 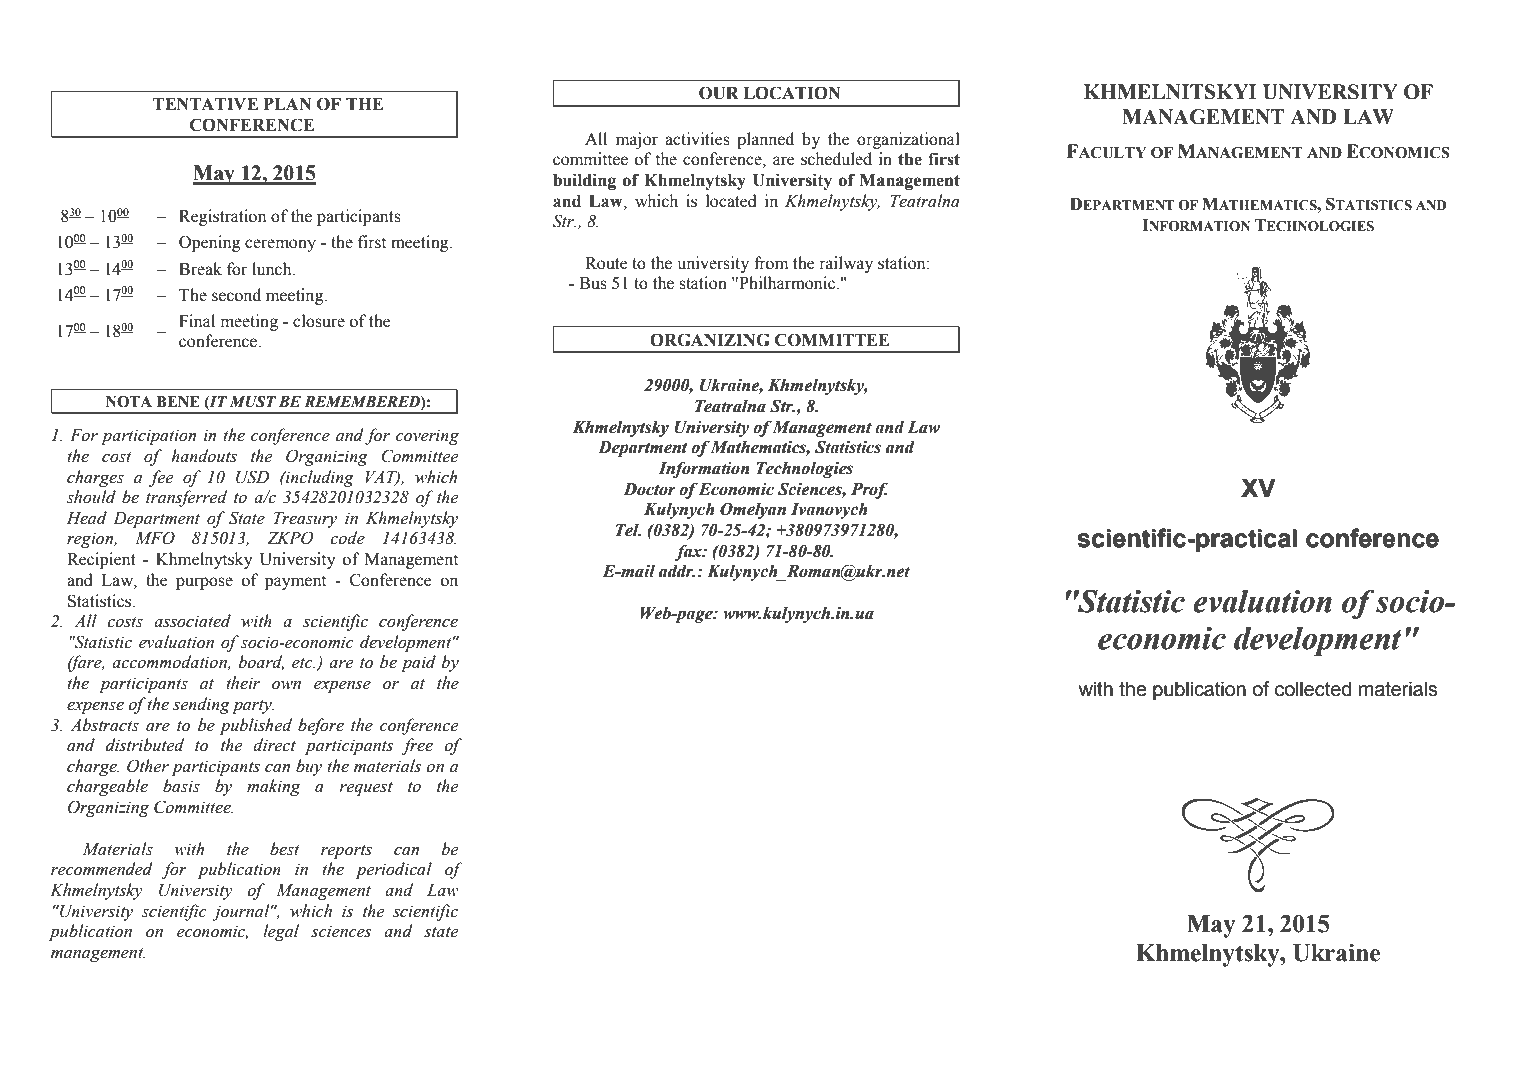 What do you see at coordinates (186, 498) in the image?
I see `transferred` at bounding box center [186, 498].
